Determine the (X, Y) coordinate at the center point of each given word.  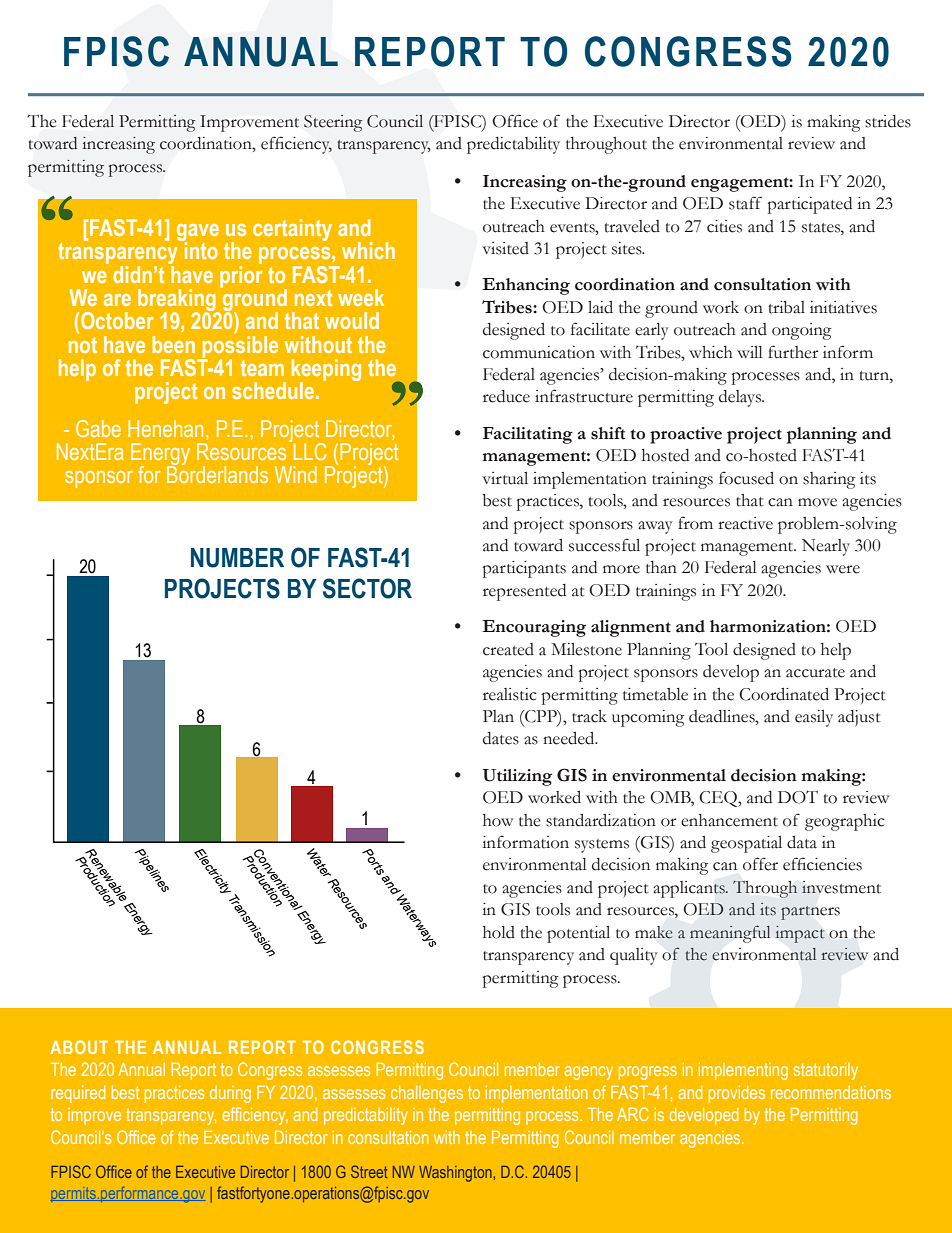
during (230, 1094)
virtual (505, 478)
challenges (427, 1094)
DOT (798, 797)
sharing (829, 480)
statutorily (825, 1071)
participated (810, 205)
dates (501, 738)
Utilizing (517, 777)
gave (198, 233)
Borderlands (217, 473)
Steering (333, 123)
